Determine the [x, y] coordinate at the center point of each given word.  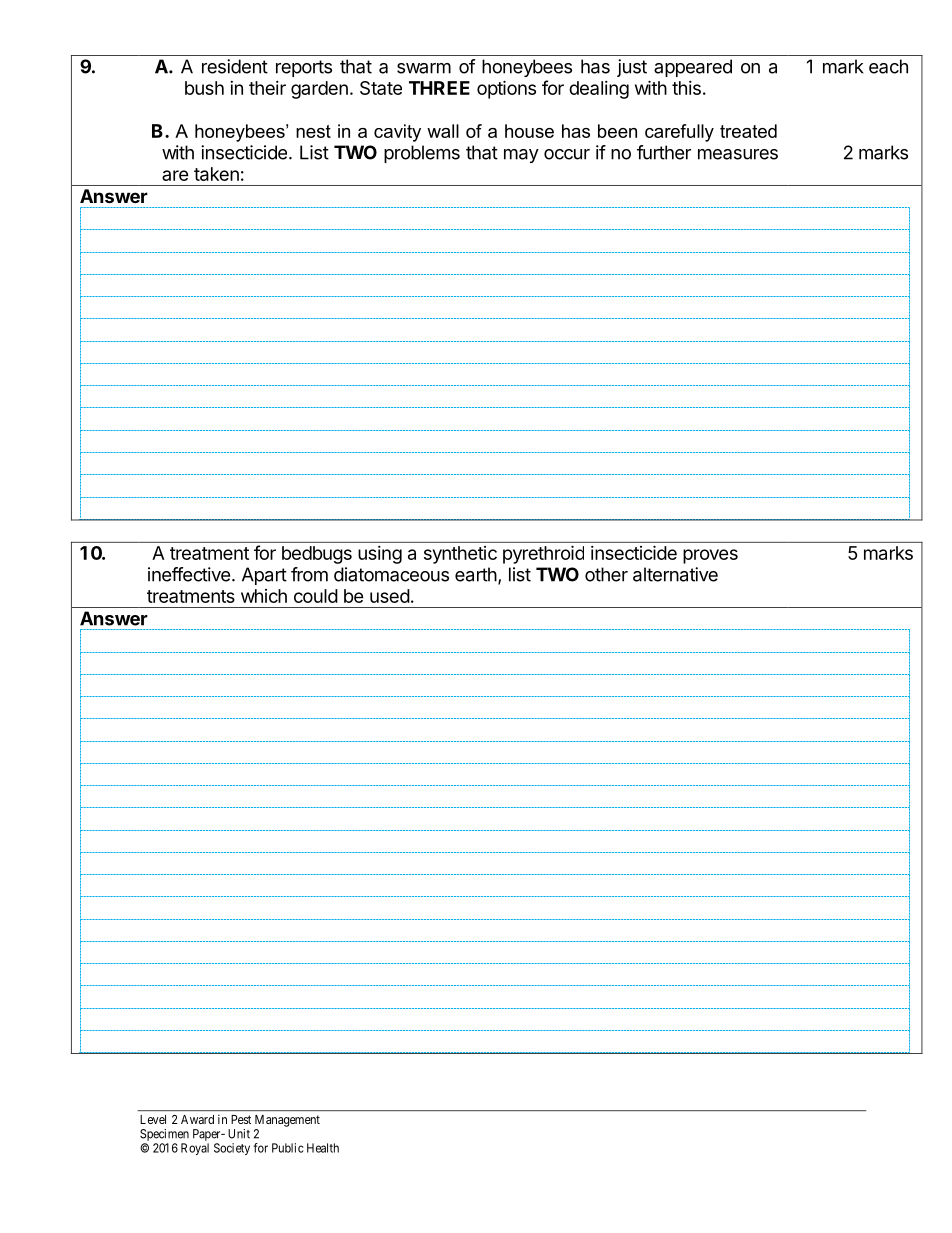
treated [748, 131]
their [267, 88]
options [506, 89]
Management [287, 1121]
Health [323, 1148]
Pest [241, 1119]
